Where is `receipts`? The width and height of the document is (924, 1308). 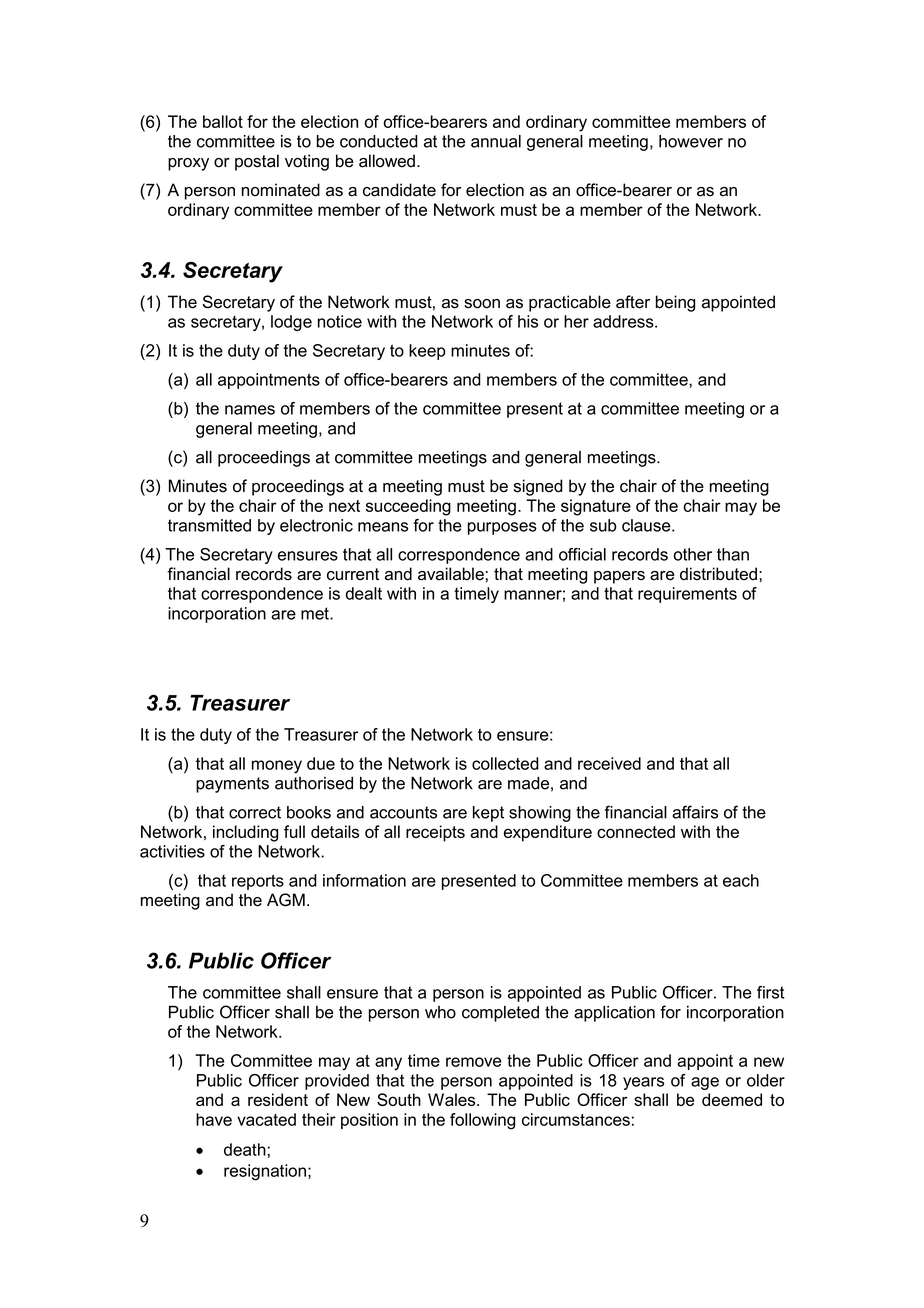 receipts is located at coordinates (435, 833).
